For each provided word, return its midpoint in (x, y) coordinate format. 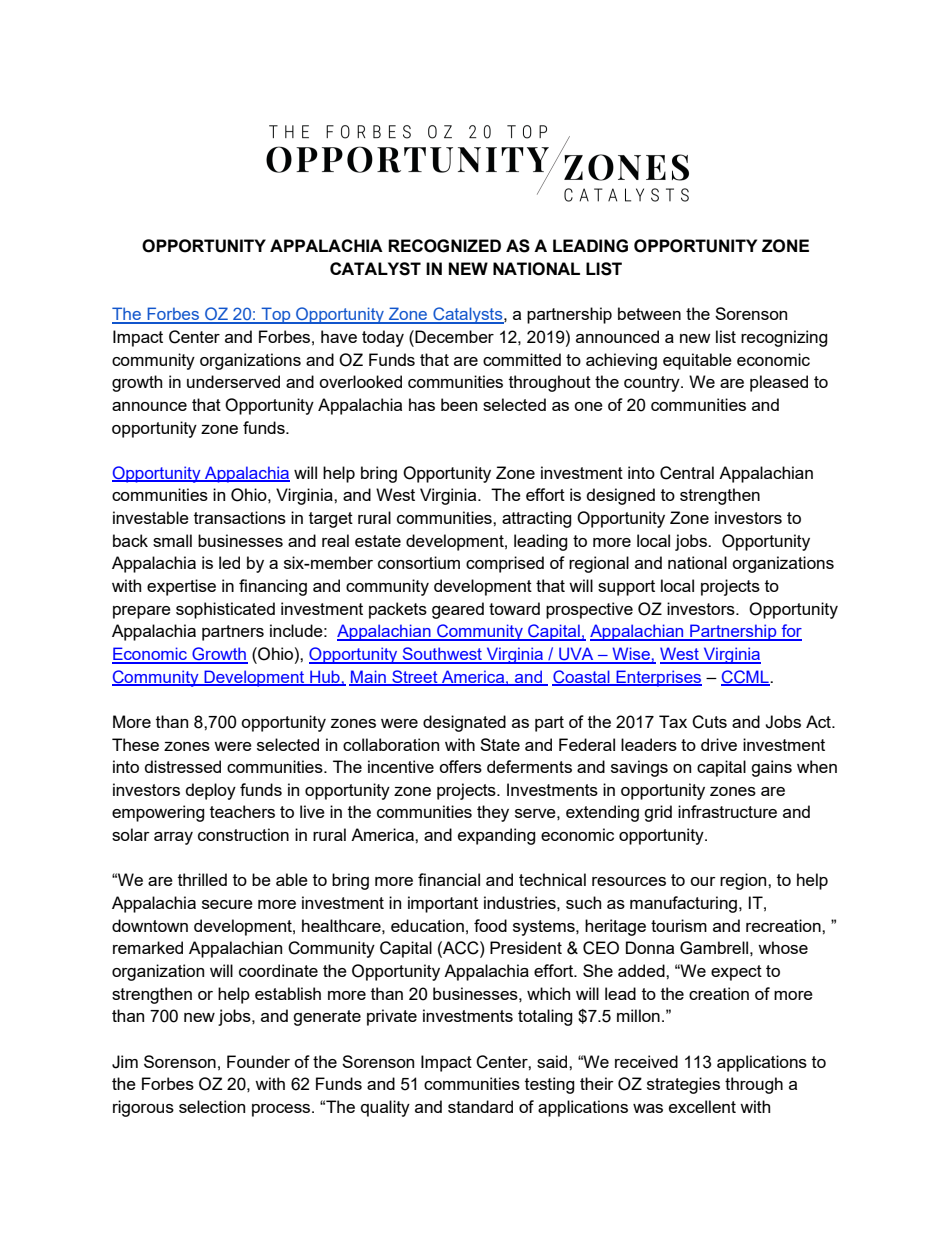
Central (687, 473)
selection (212, 1106)
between (649, 313)
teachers (242, 811)
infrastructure (727, 811)
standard (480, 1106)
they (493, 813)
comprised (505, 564)
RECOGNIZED (444, 246)
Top (276, 315)
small (172, 540)
